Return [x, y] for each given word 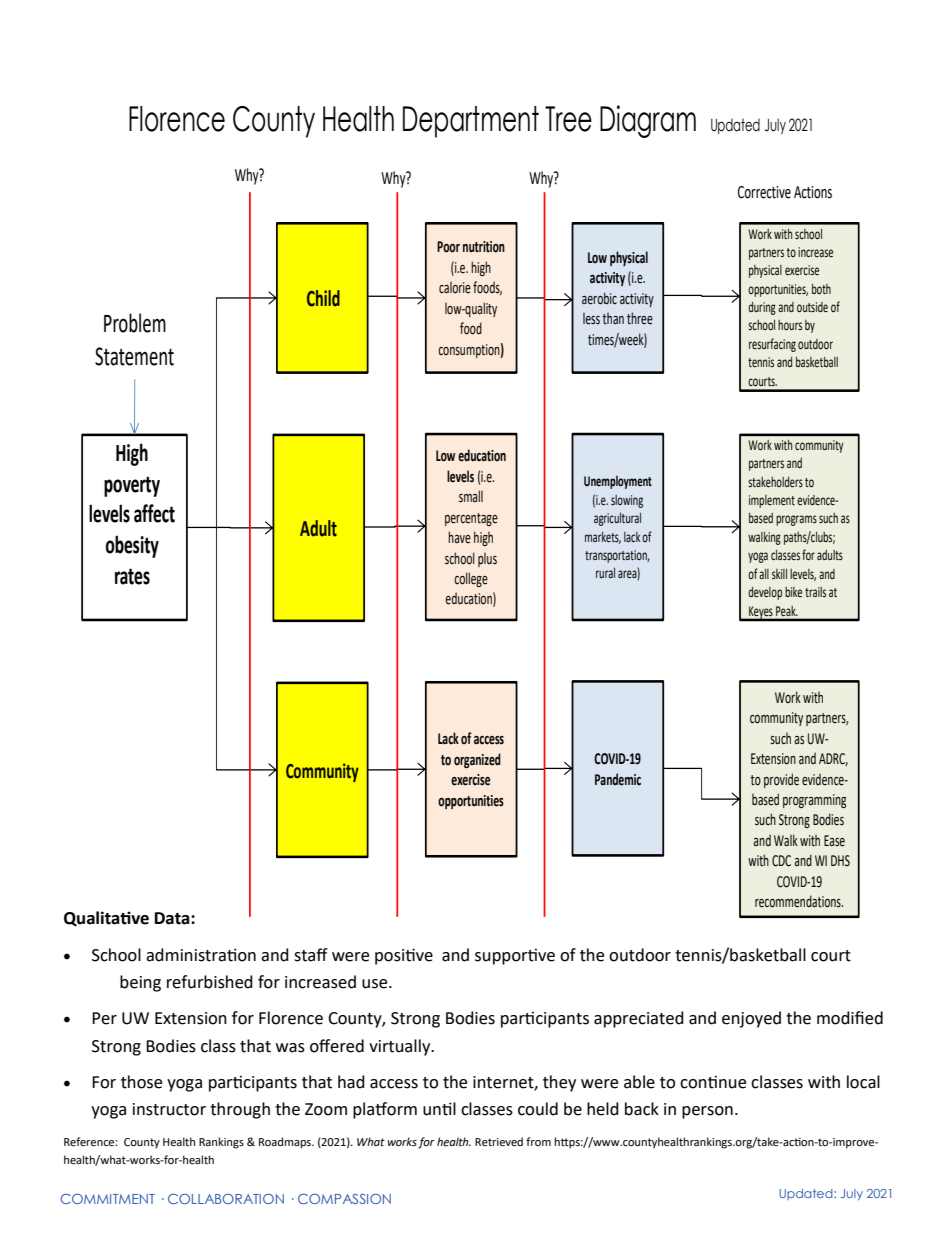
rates [132, 576]
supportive [515, 957]
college [471, 579]
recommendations [799, 901]
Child [323, 298]
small [471, 496]
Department [471, 122]
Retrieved [499, 1142]
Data [173, 918]
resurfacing [772, 345]
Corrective [764, 192]
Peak [787, 611]
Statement [134, 356]
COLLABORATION [226, 1199]
